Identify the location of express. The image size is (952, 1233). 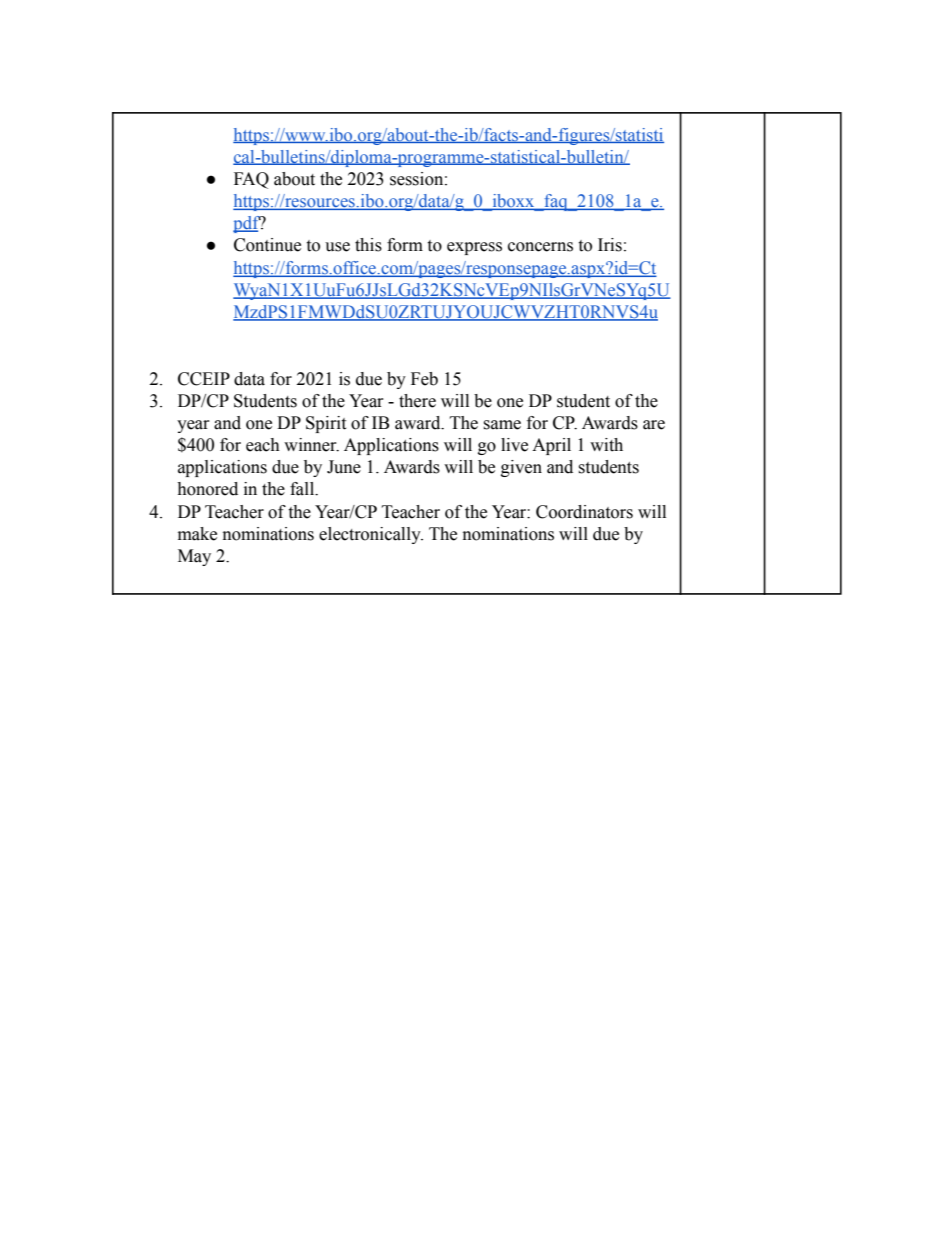
(474, 248).
